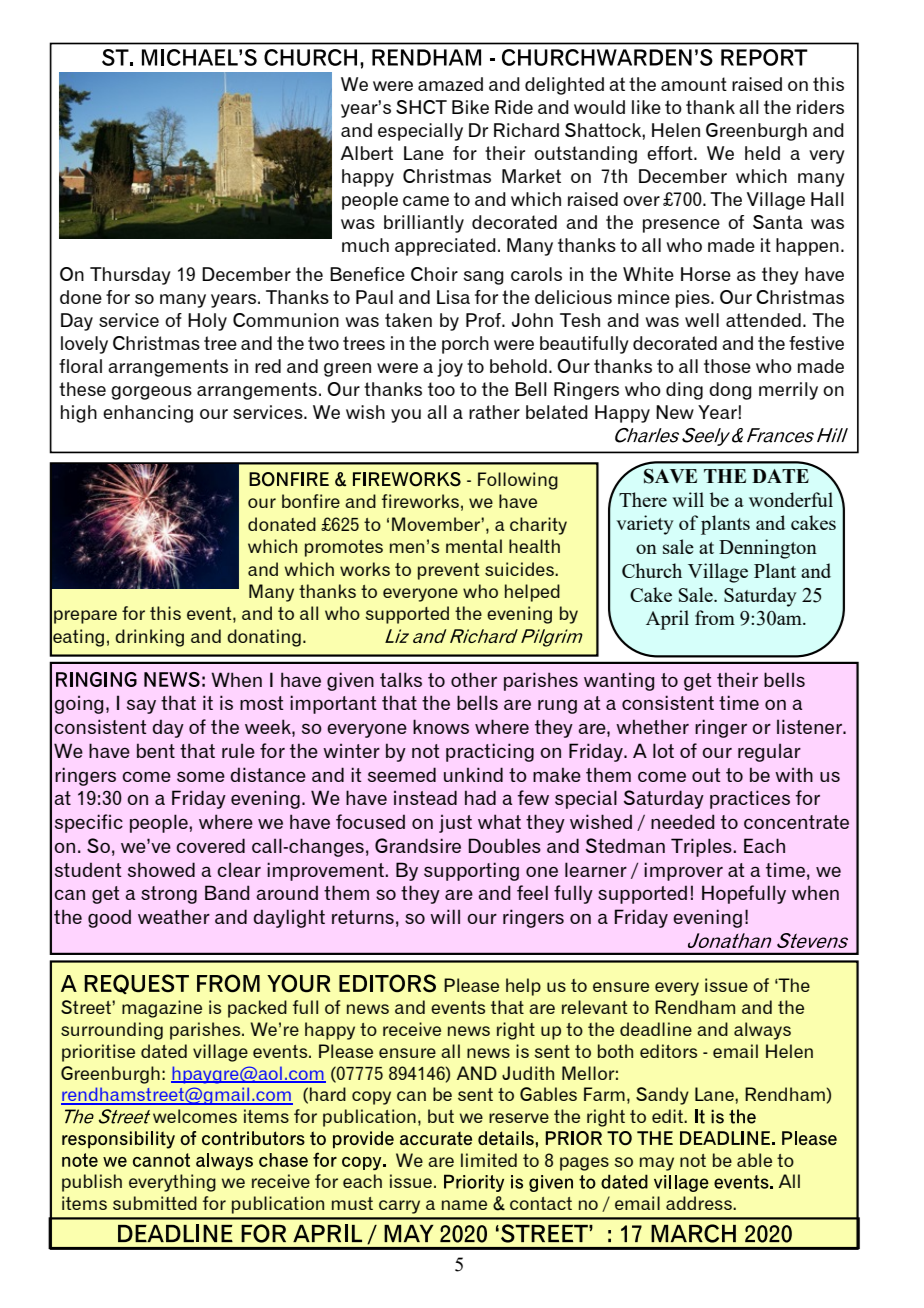 The width and height of the screenshot is (924, 1308). I want to click on weather, so click(174, 916).
